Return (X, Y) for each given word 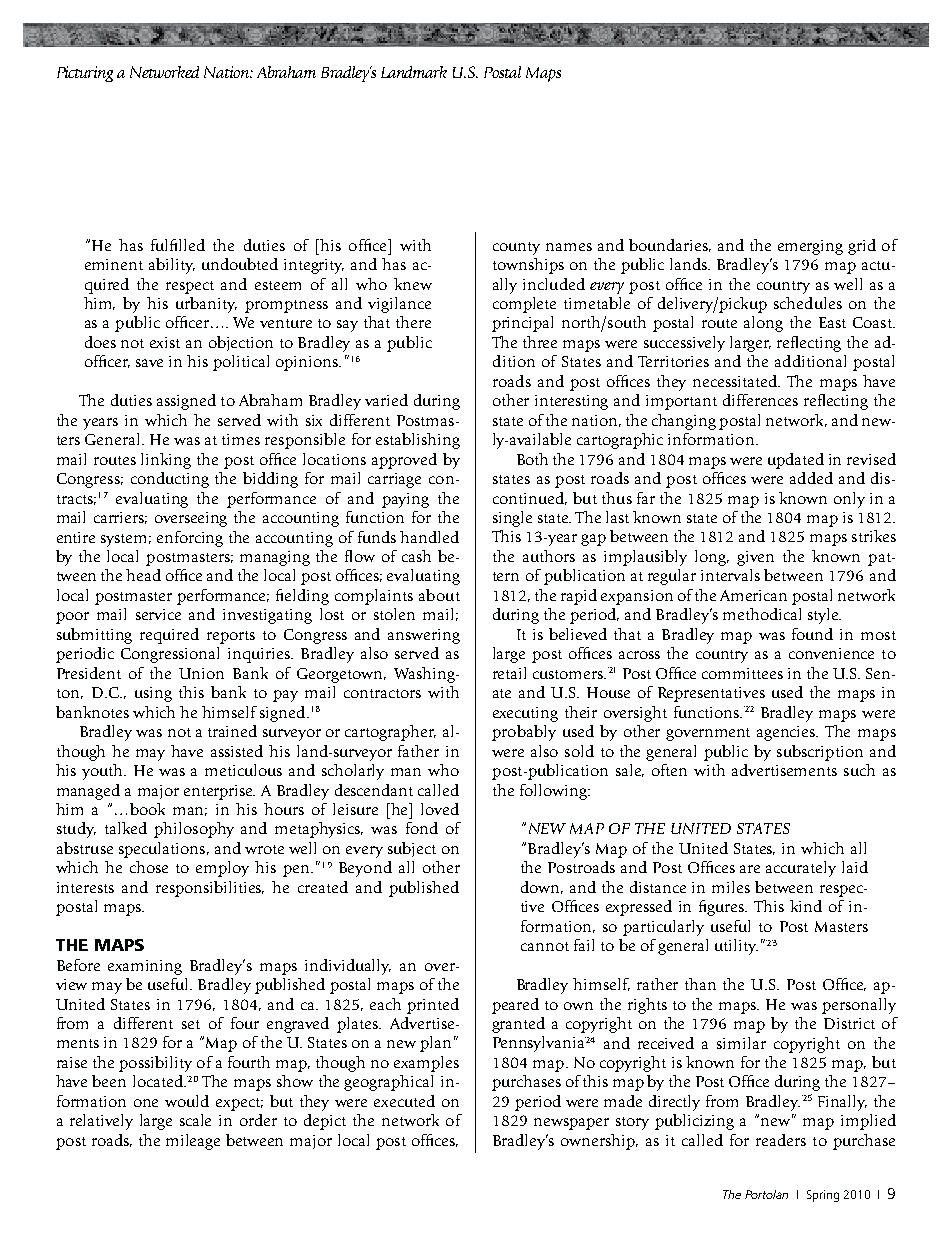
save (149, 363)
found (812, 634)
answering (424, 636)
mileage (193, 1142)
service (158, 614)
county (516, 248)
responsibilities (210, 889)
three (540, 342)
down (542, 887)
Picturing (85, 74)
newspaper (571, 1124)
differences (760, 400)
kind (806, 906)
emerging (810, 247)
